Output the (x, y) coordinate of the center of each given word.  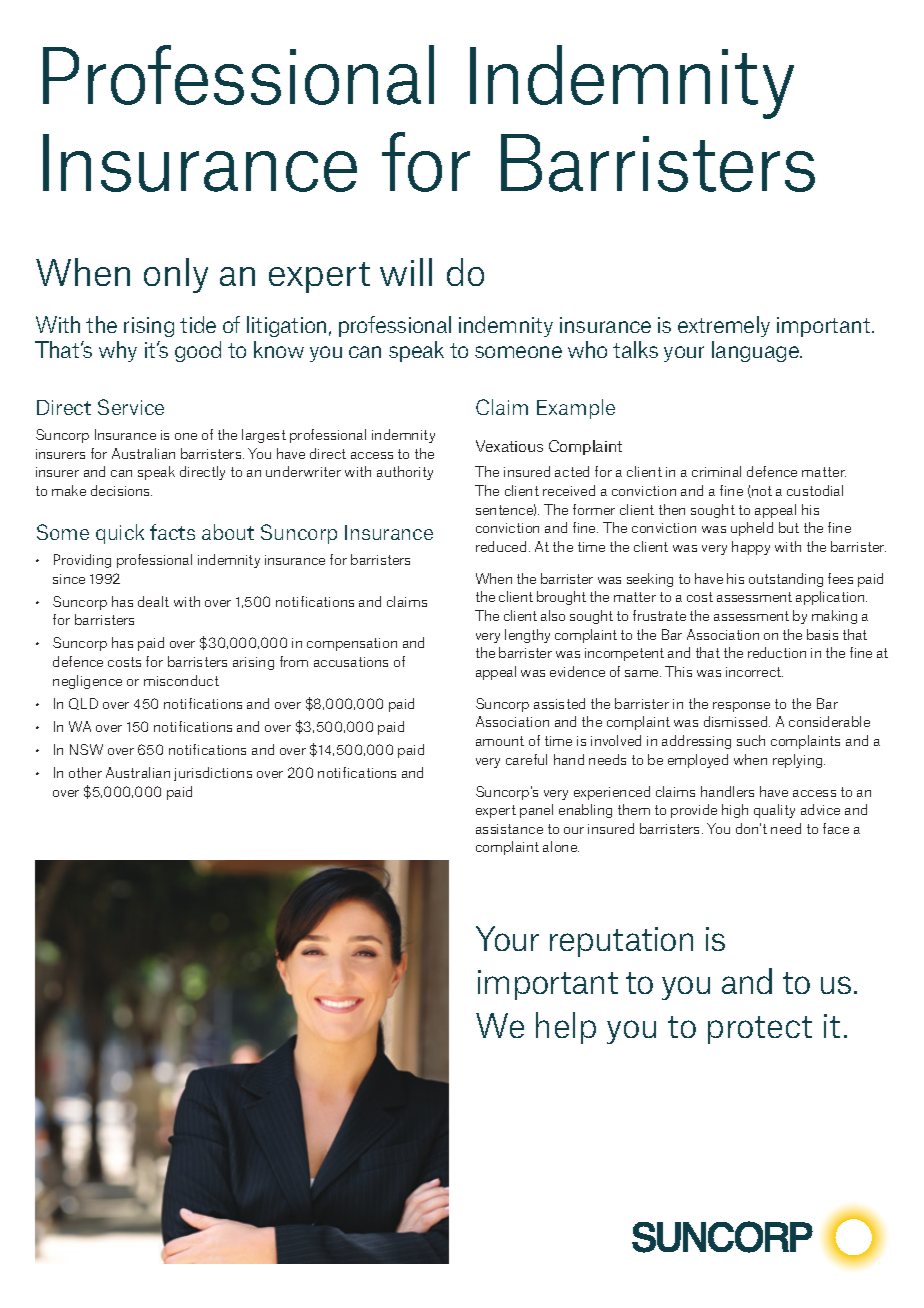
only (176, 275)
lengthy (527, 636)
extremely (724, 326)
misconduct (181, 680)
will (406, 272)
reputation (621, 942)
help (566, 1028)
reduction (777, 652)
